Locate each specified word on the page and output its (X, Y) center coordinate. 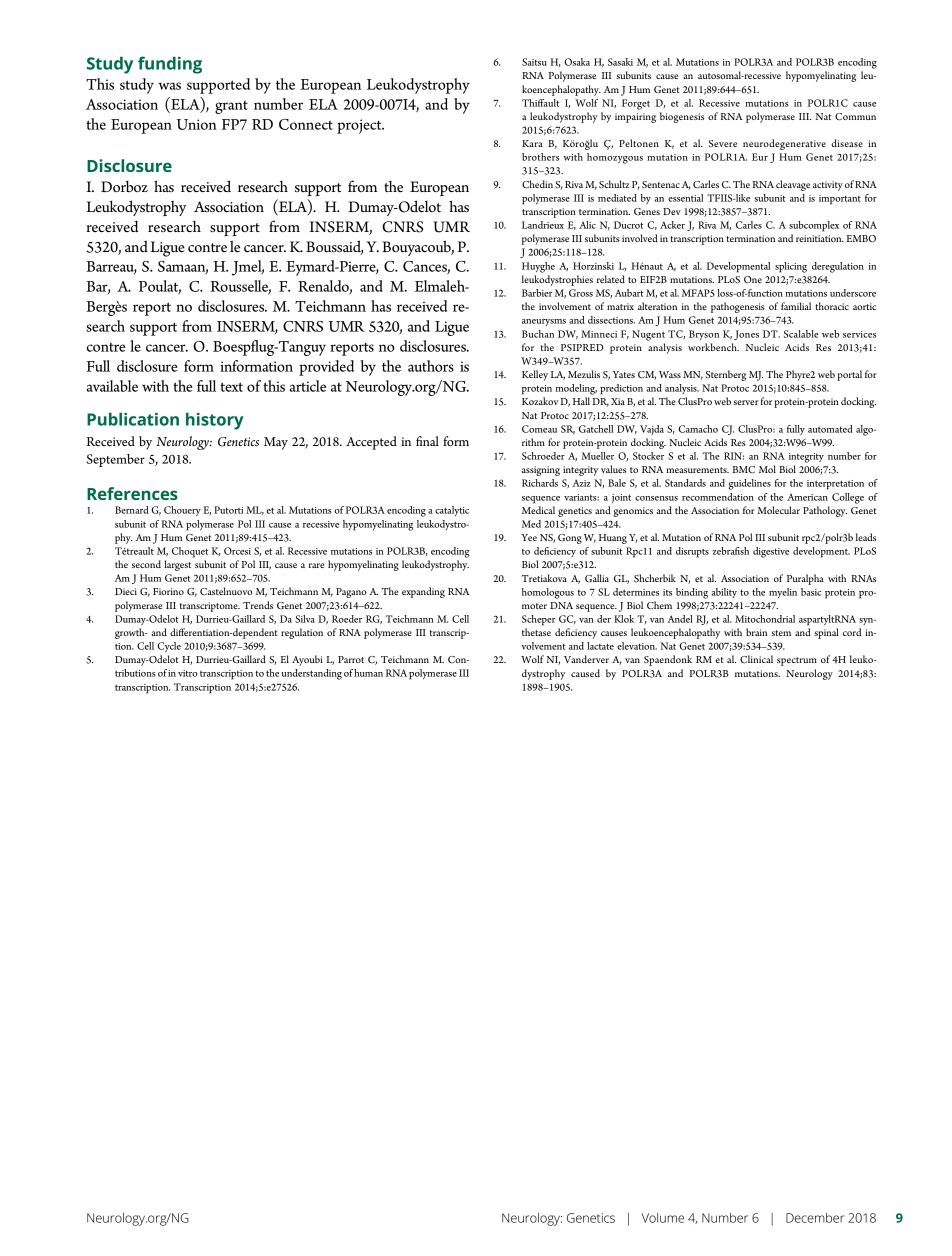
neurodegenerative (784, 144)
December (815, 1218)
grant (231, 107)
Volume (663, 1218)
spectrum (797, 661)
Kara (532, 143)
